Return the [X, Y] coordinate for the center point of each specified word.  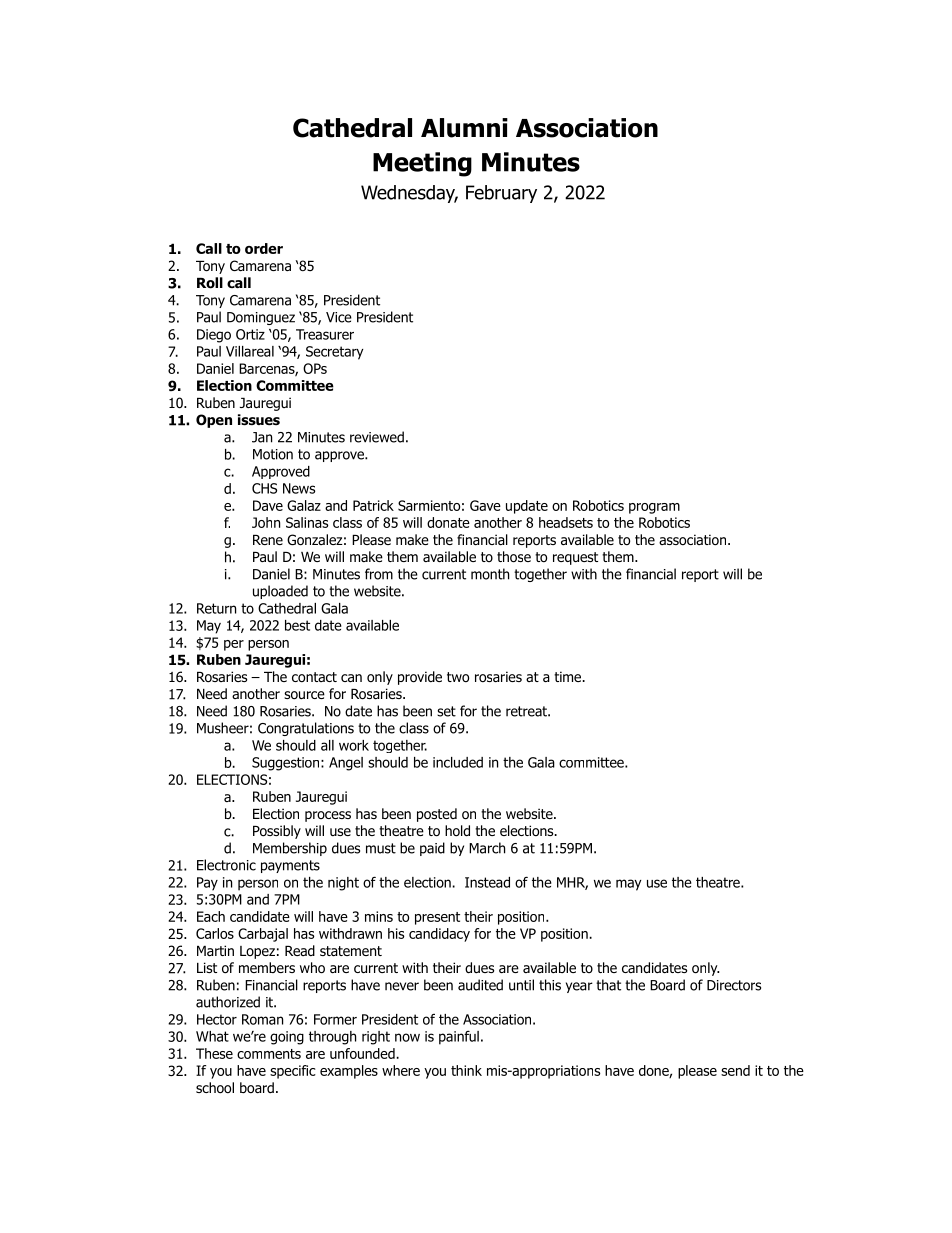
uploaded [280, 592]
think [466, 1070]
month [490, 574]
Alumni [464, 128]
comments [269, 1054]
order [264, 248]
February [501, 194]
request [575, 558]
